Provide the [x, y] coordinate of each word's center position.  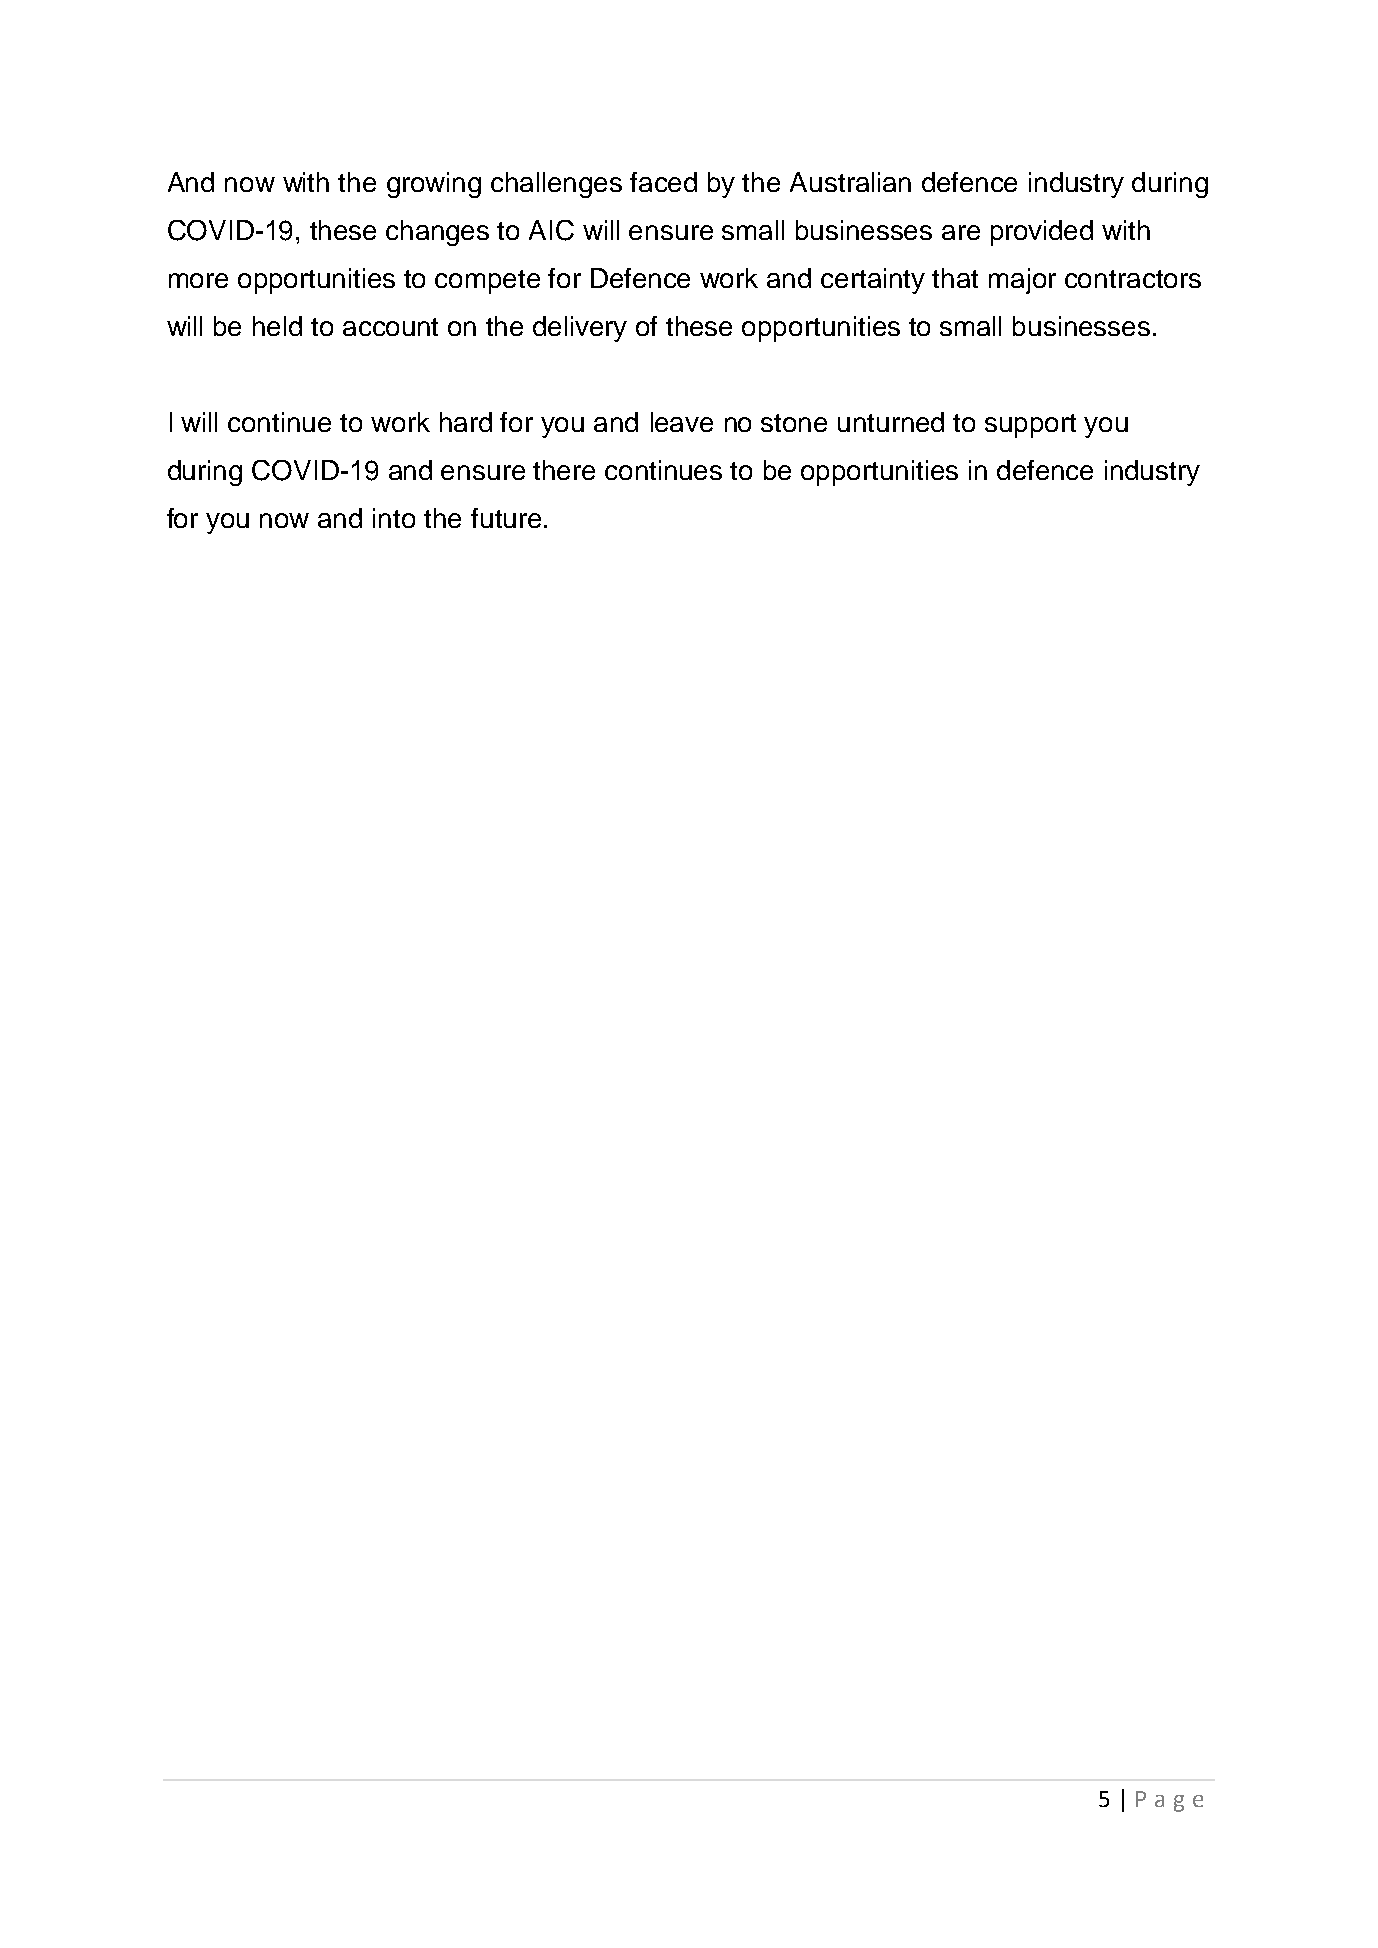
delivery [580, 329]
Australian [850, 182]
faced [663, 182]
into [394, 518]
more [198, 280]
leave [682, 422]
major [1022, 281]
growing [434, 185]
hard [466, 422]
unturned [891, 422]
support [1030, 426]
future [506, 518]
